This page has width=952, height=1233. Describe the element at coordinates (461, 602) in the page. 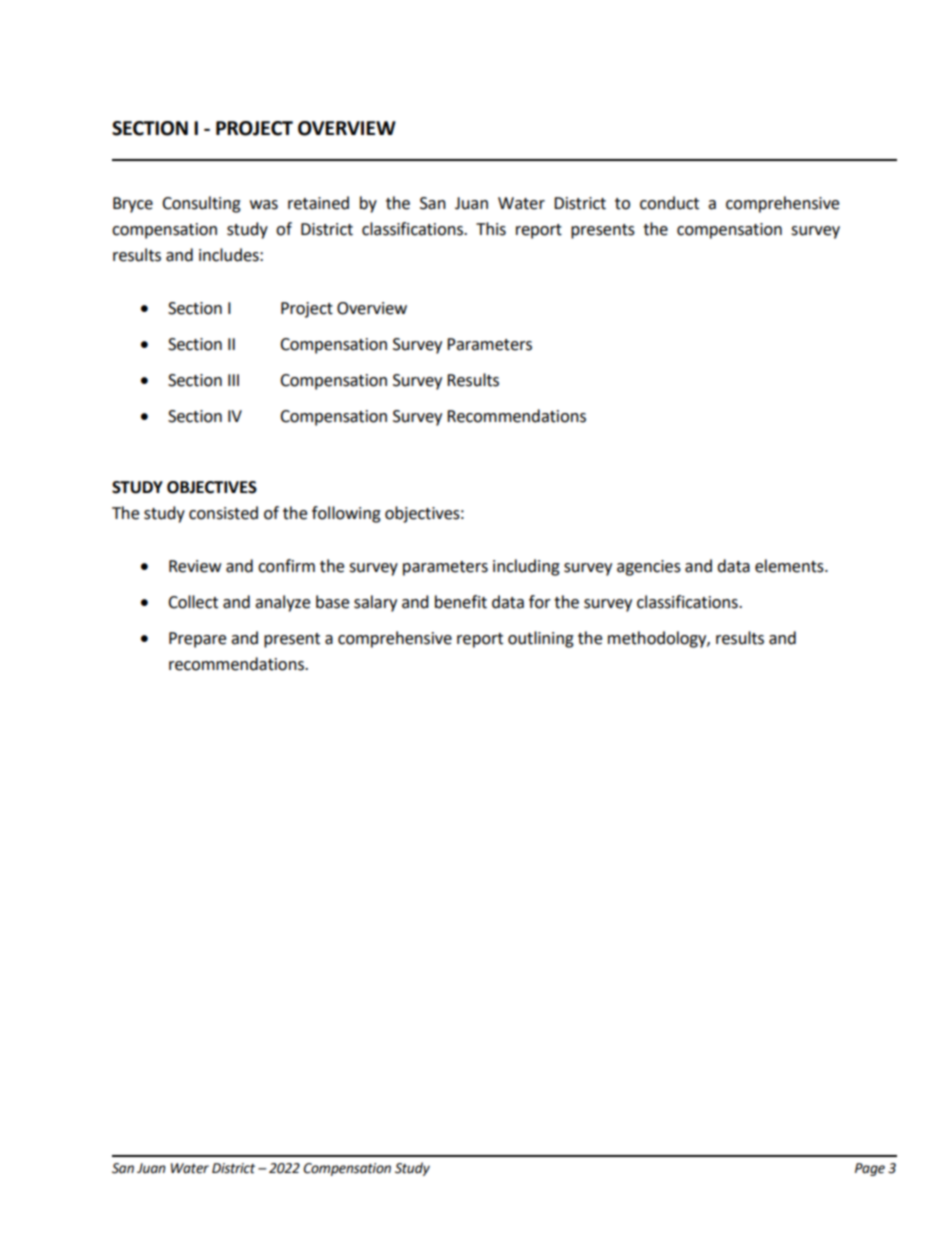

I see `benefit` at that location.
